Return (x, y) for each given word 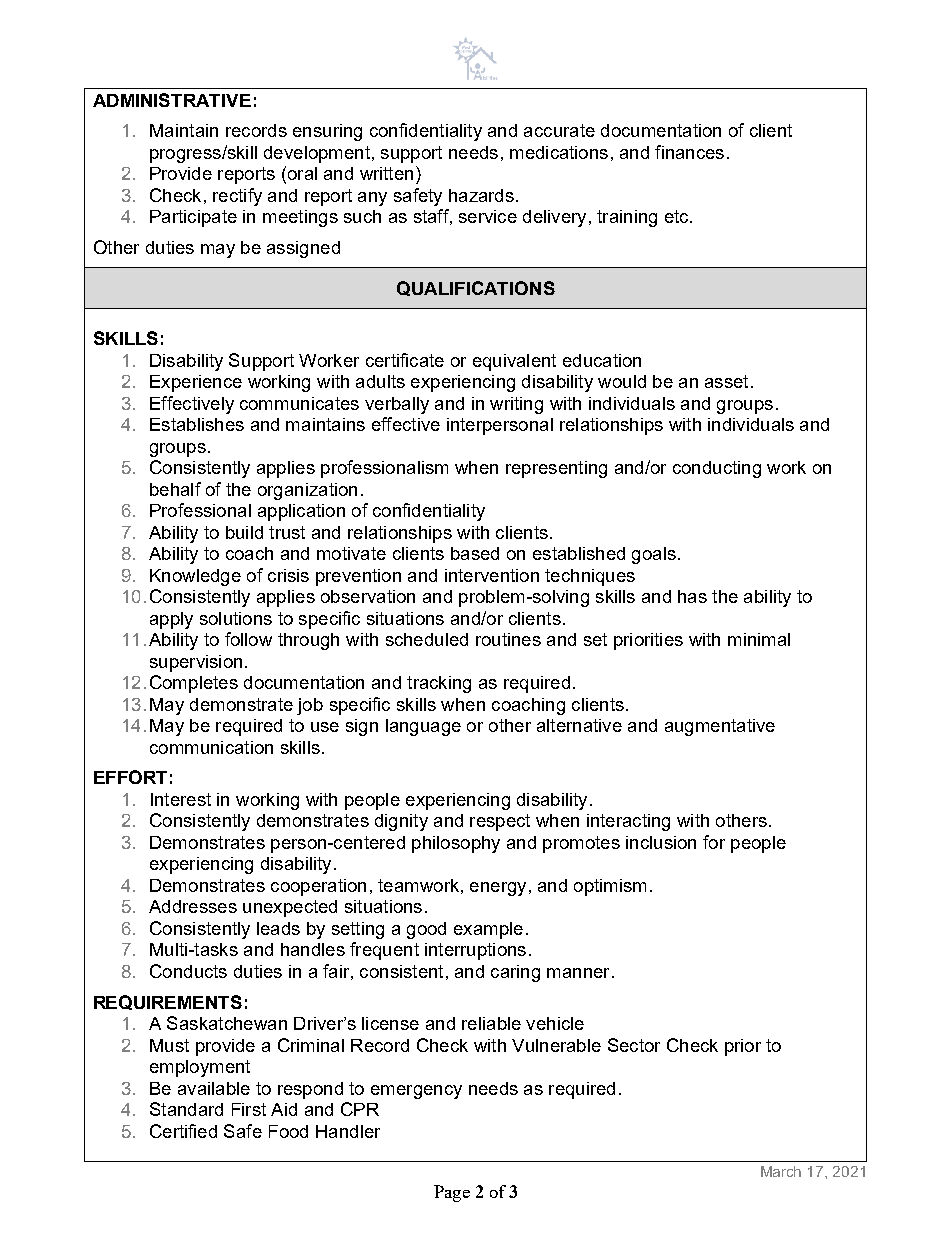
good (426, 930)
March (781, 1171)
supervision (196, 663)
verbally (397, 405)
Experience (196, 383)
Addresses (193, 906)
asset (726, 381)
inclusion (661, 842)
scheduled (427, 639)
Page (452, 1193)
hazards (481, 195)
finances (689, 152)
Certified (183, 1131)
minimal (759, 639)
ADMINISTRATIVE (172, 100)
